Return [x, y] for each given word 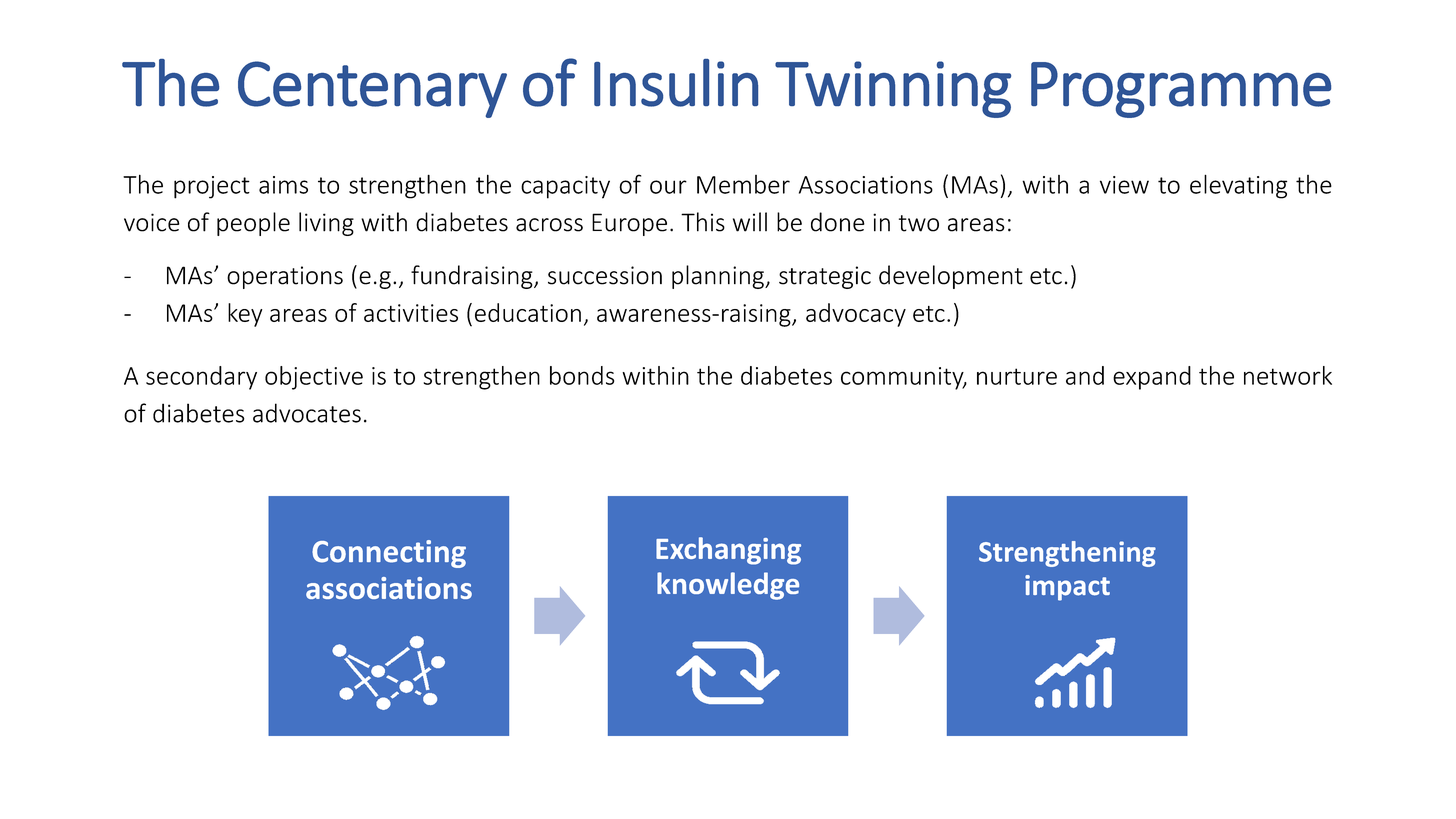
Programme [1181, 90]
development [951, 277]
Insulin [676, 83]
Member [743, 184]
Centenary [372, 89]
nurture [1017, 376]
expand [1152, 378]
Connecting [389, 554]
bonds [582, 375]
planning [719, 277]
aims [283, 185]
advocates [307, 413]
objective [314, 378]
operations [285, 277]
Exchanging [728, 551]
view [1124, 185]
